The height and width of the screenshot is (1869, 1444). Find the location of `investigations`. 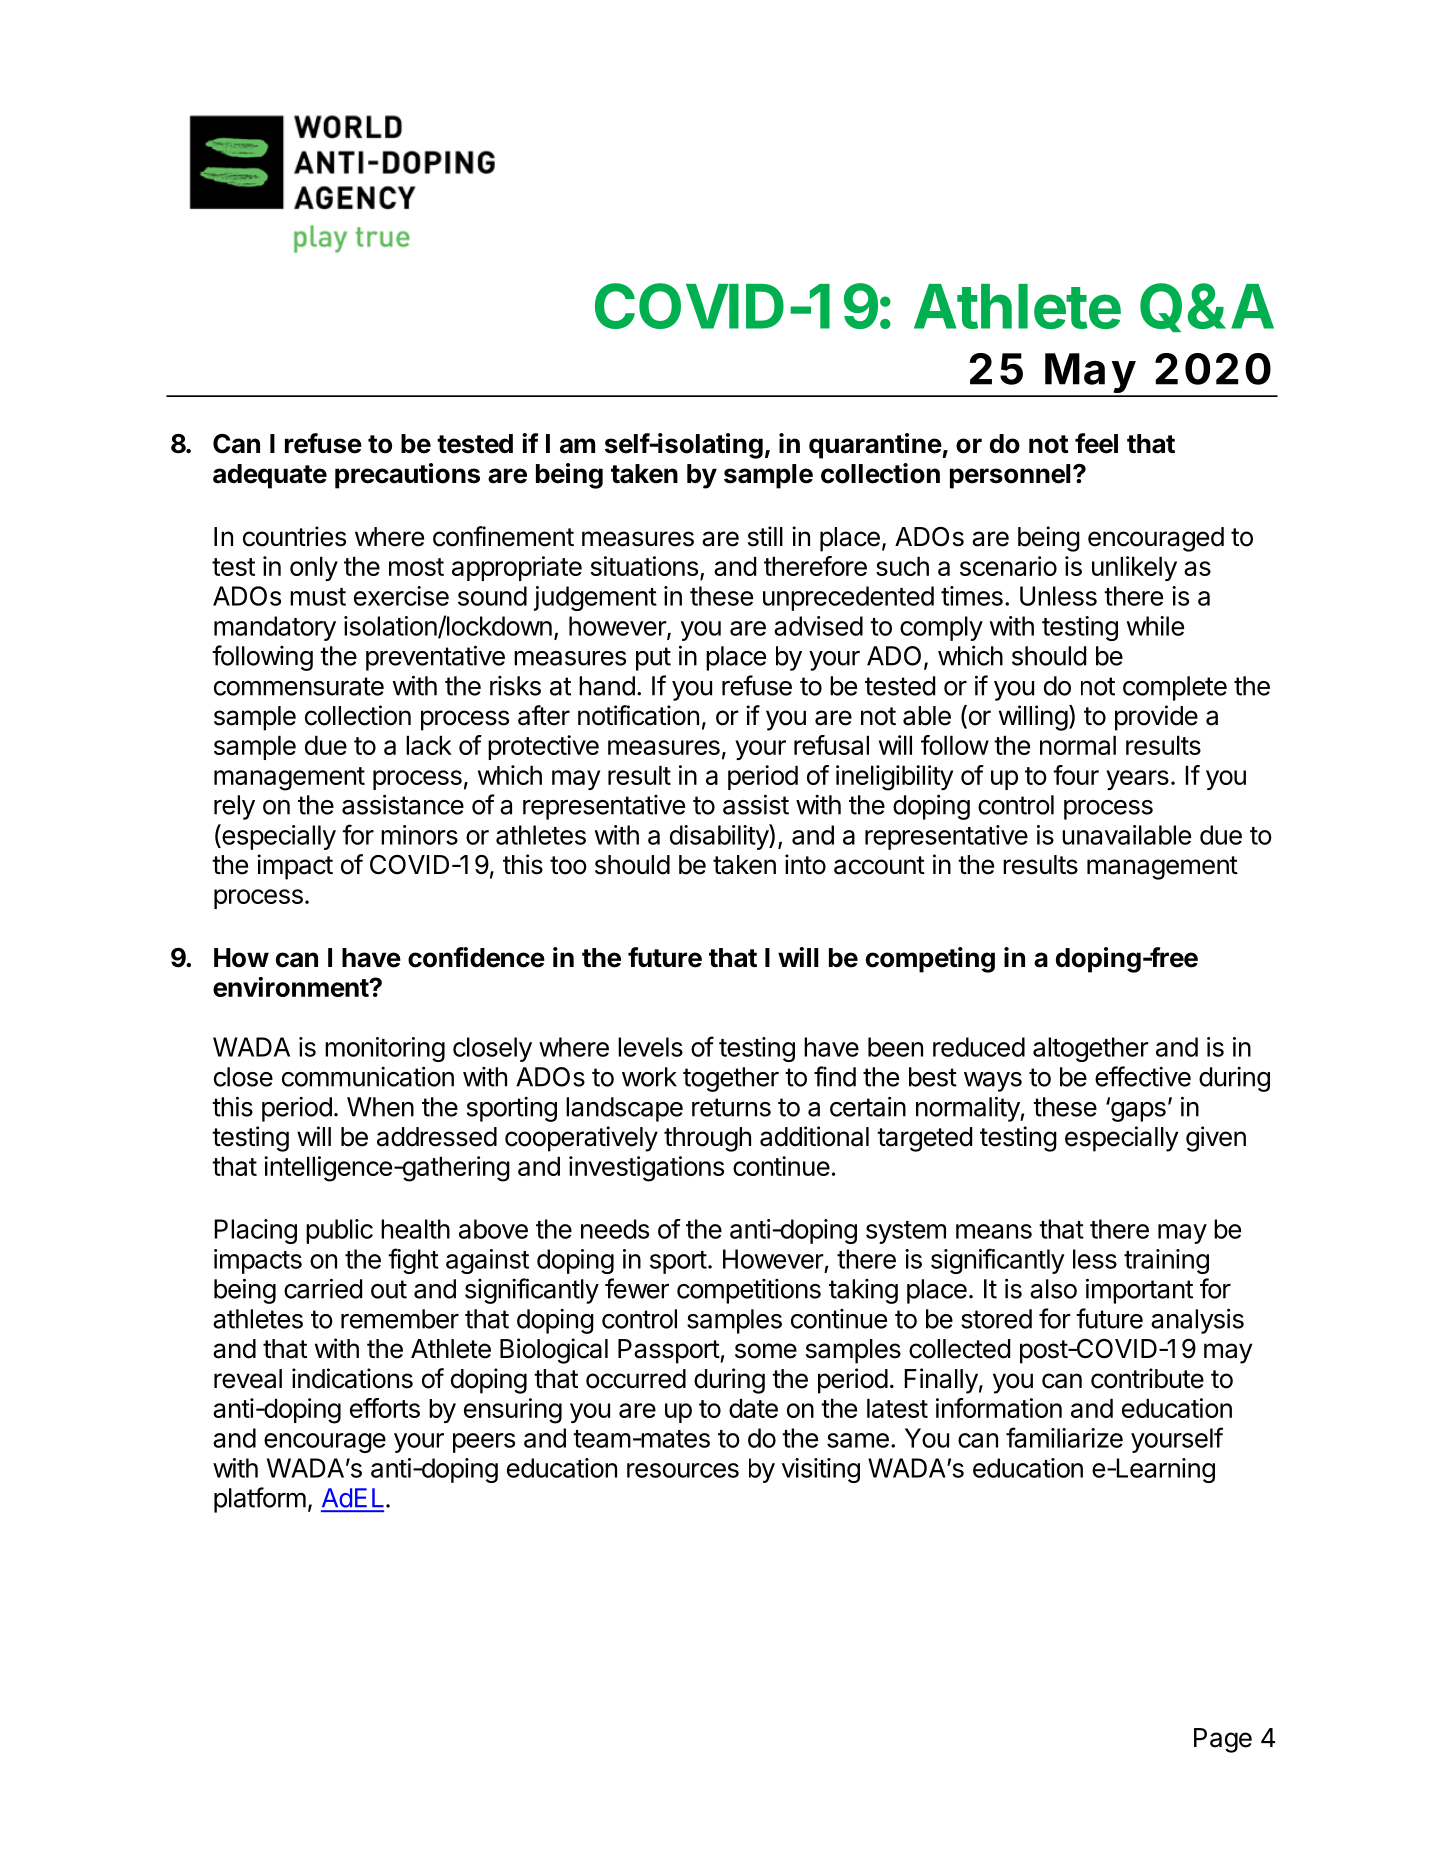

investigations is located at coordinates (646, 1169).
